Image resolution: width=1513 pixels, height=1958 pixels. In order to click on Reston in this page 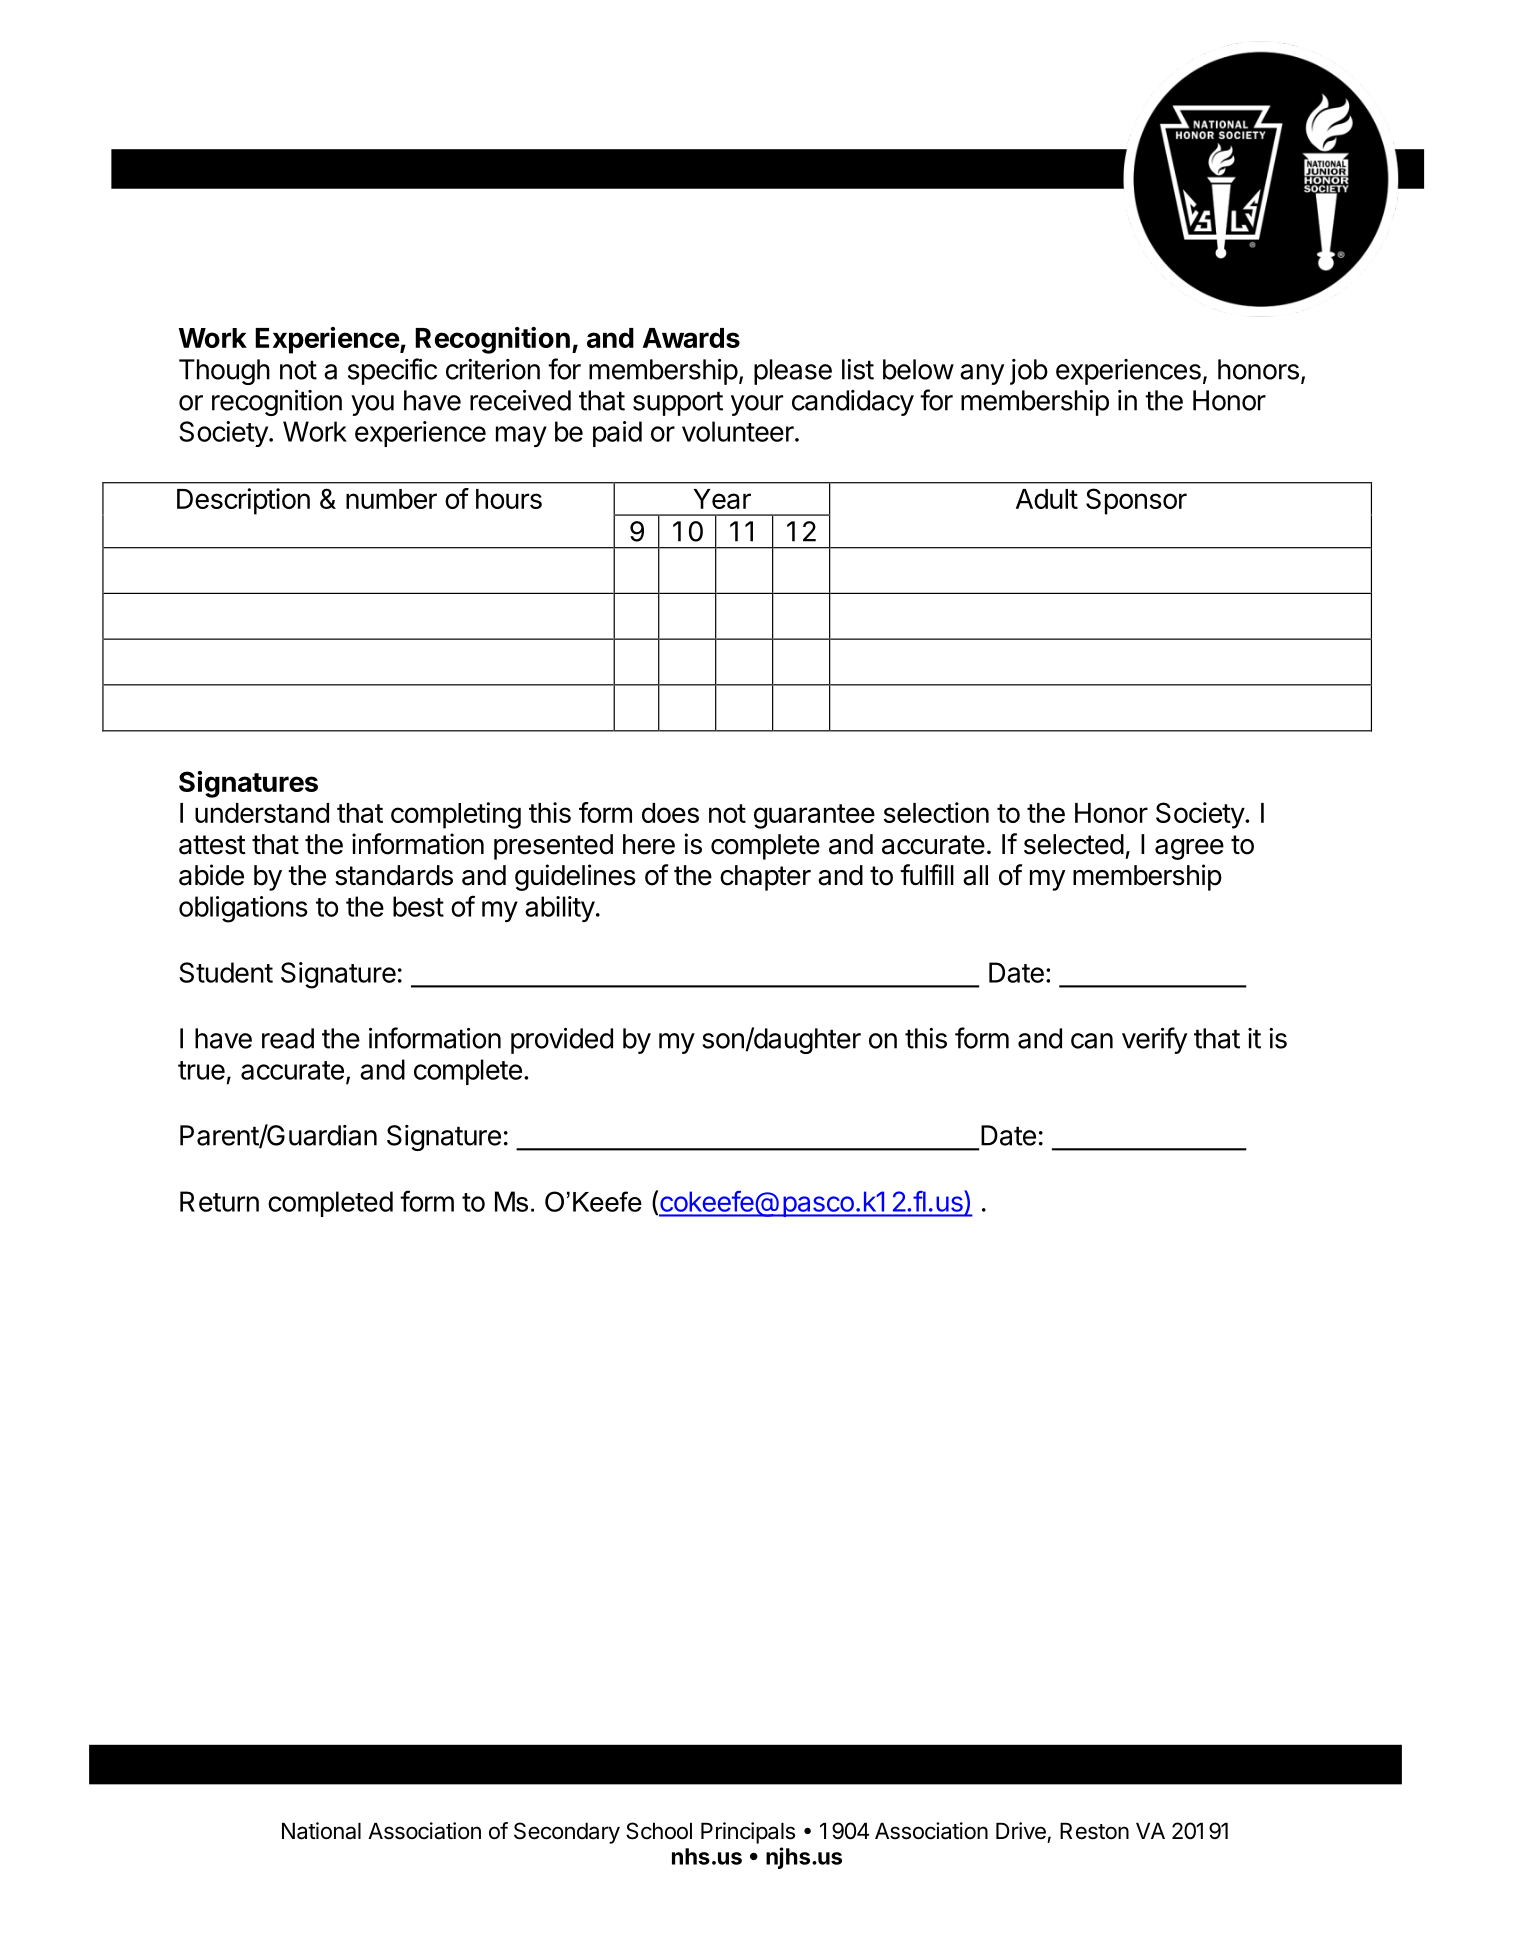, I will do `click(1094, 1831)`.
